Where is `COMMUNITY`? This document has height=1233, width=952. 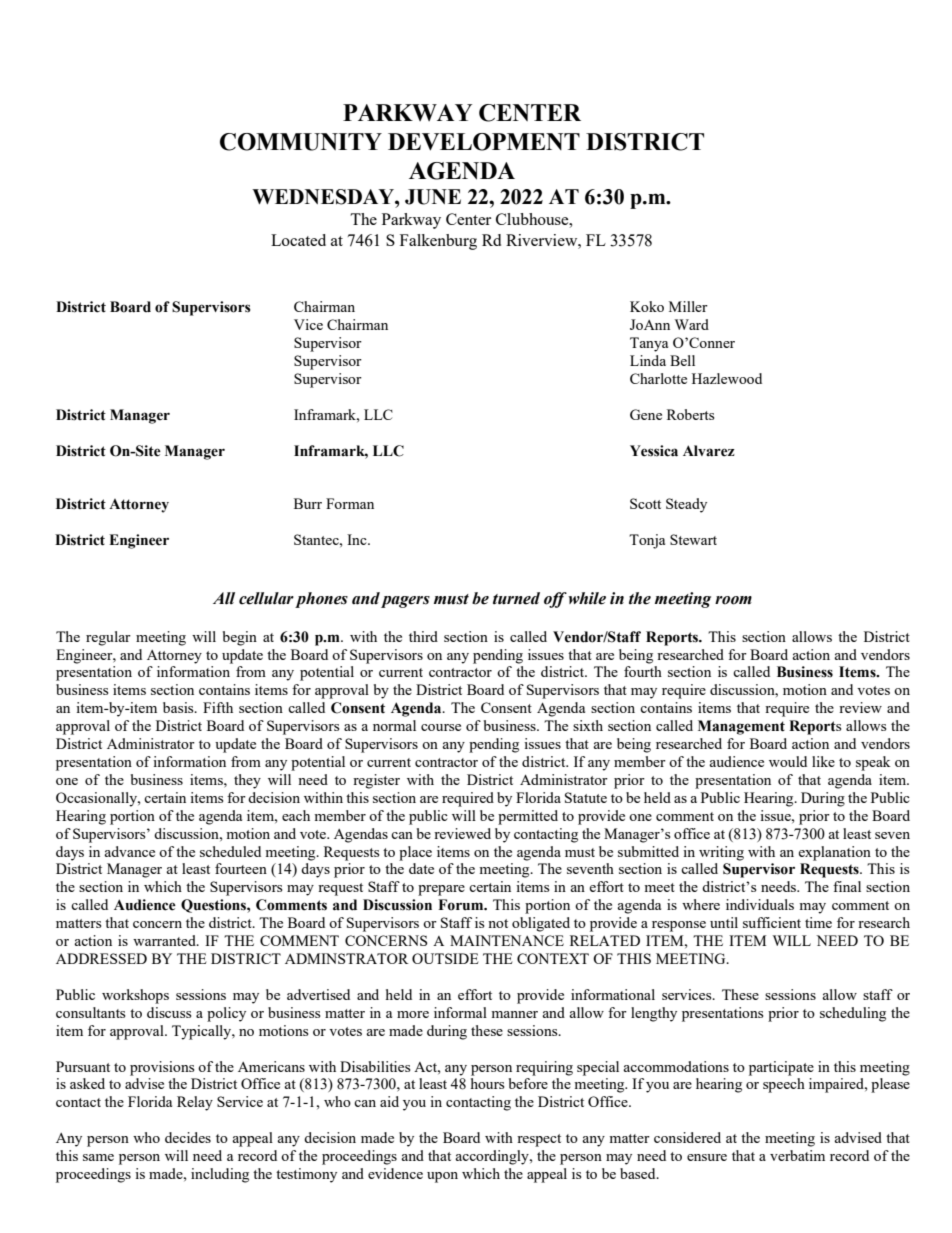 COMMUNITY is located at coordinates (301, 142).
